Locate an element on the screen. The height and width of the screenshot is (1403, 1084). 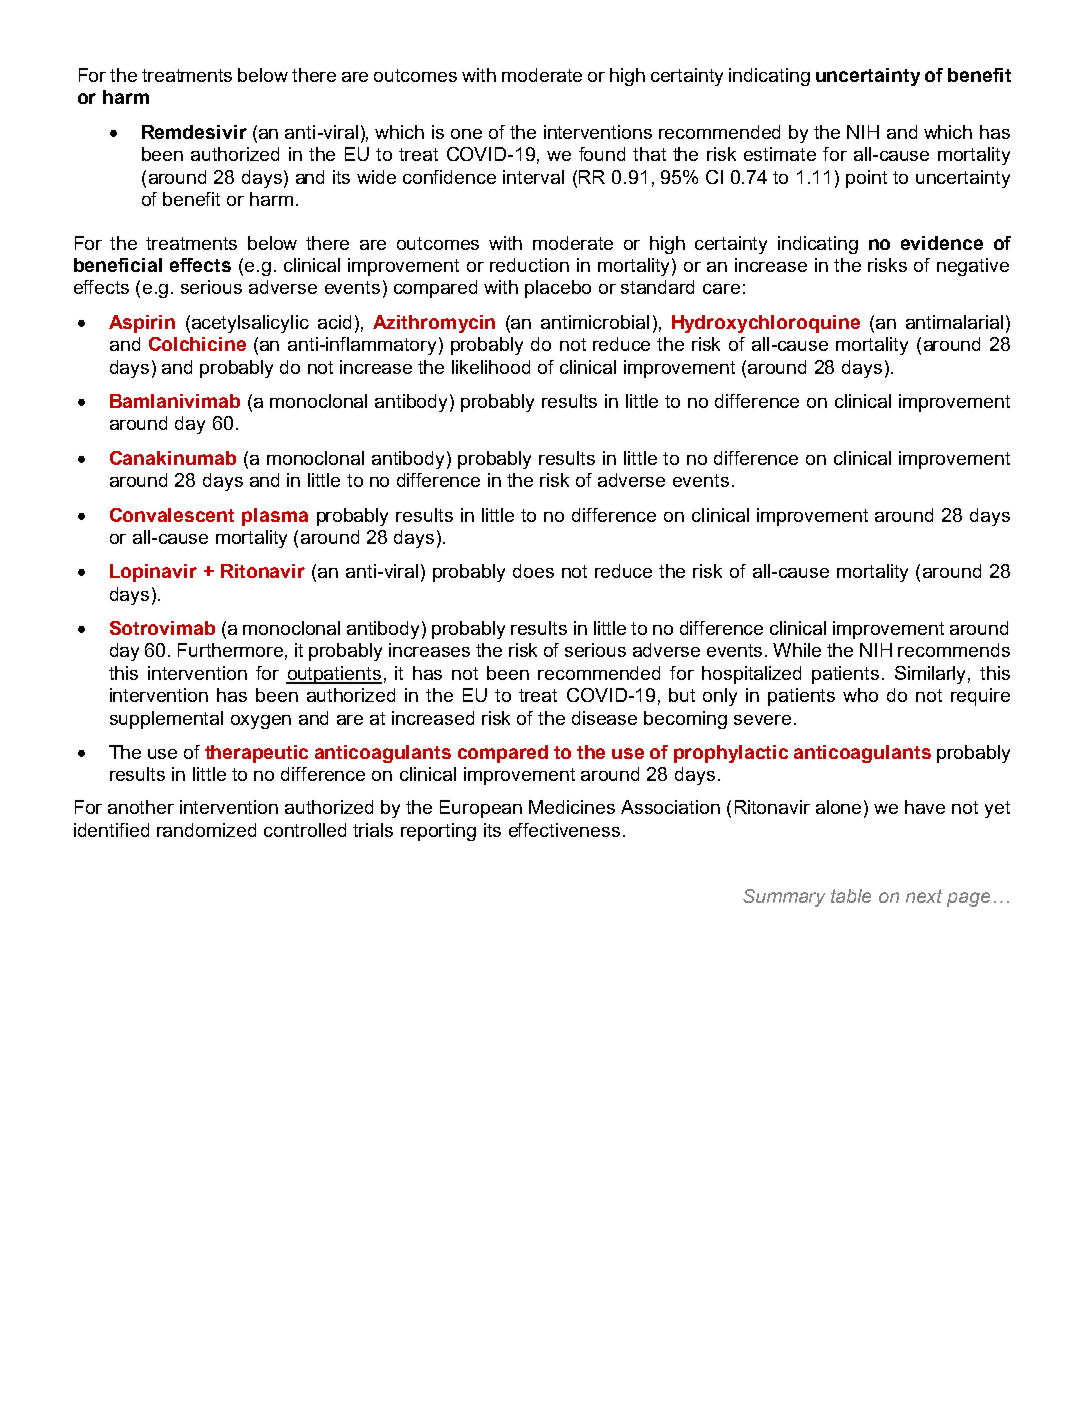
effectiveness is located at coordinates (564, 830).
